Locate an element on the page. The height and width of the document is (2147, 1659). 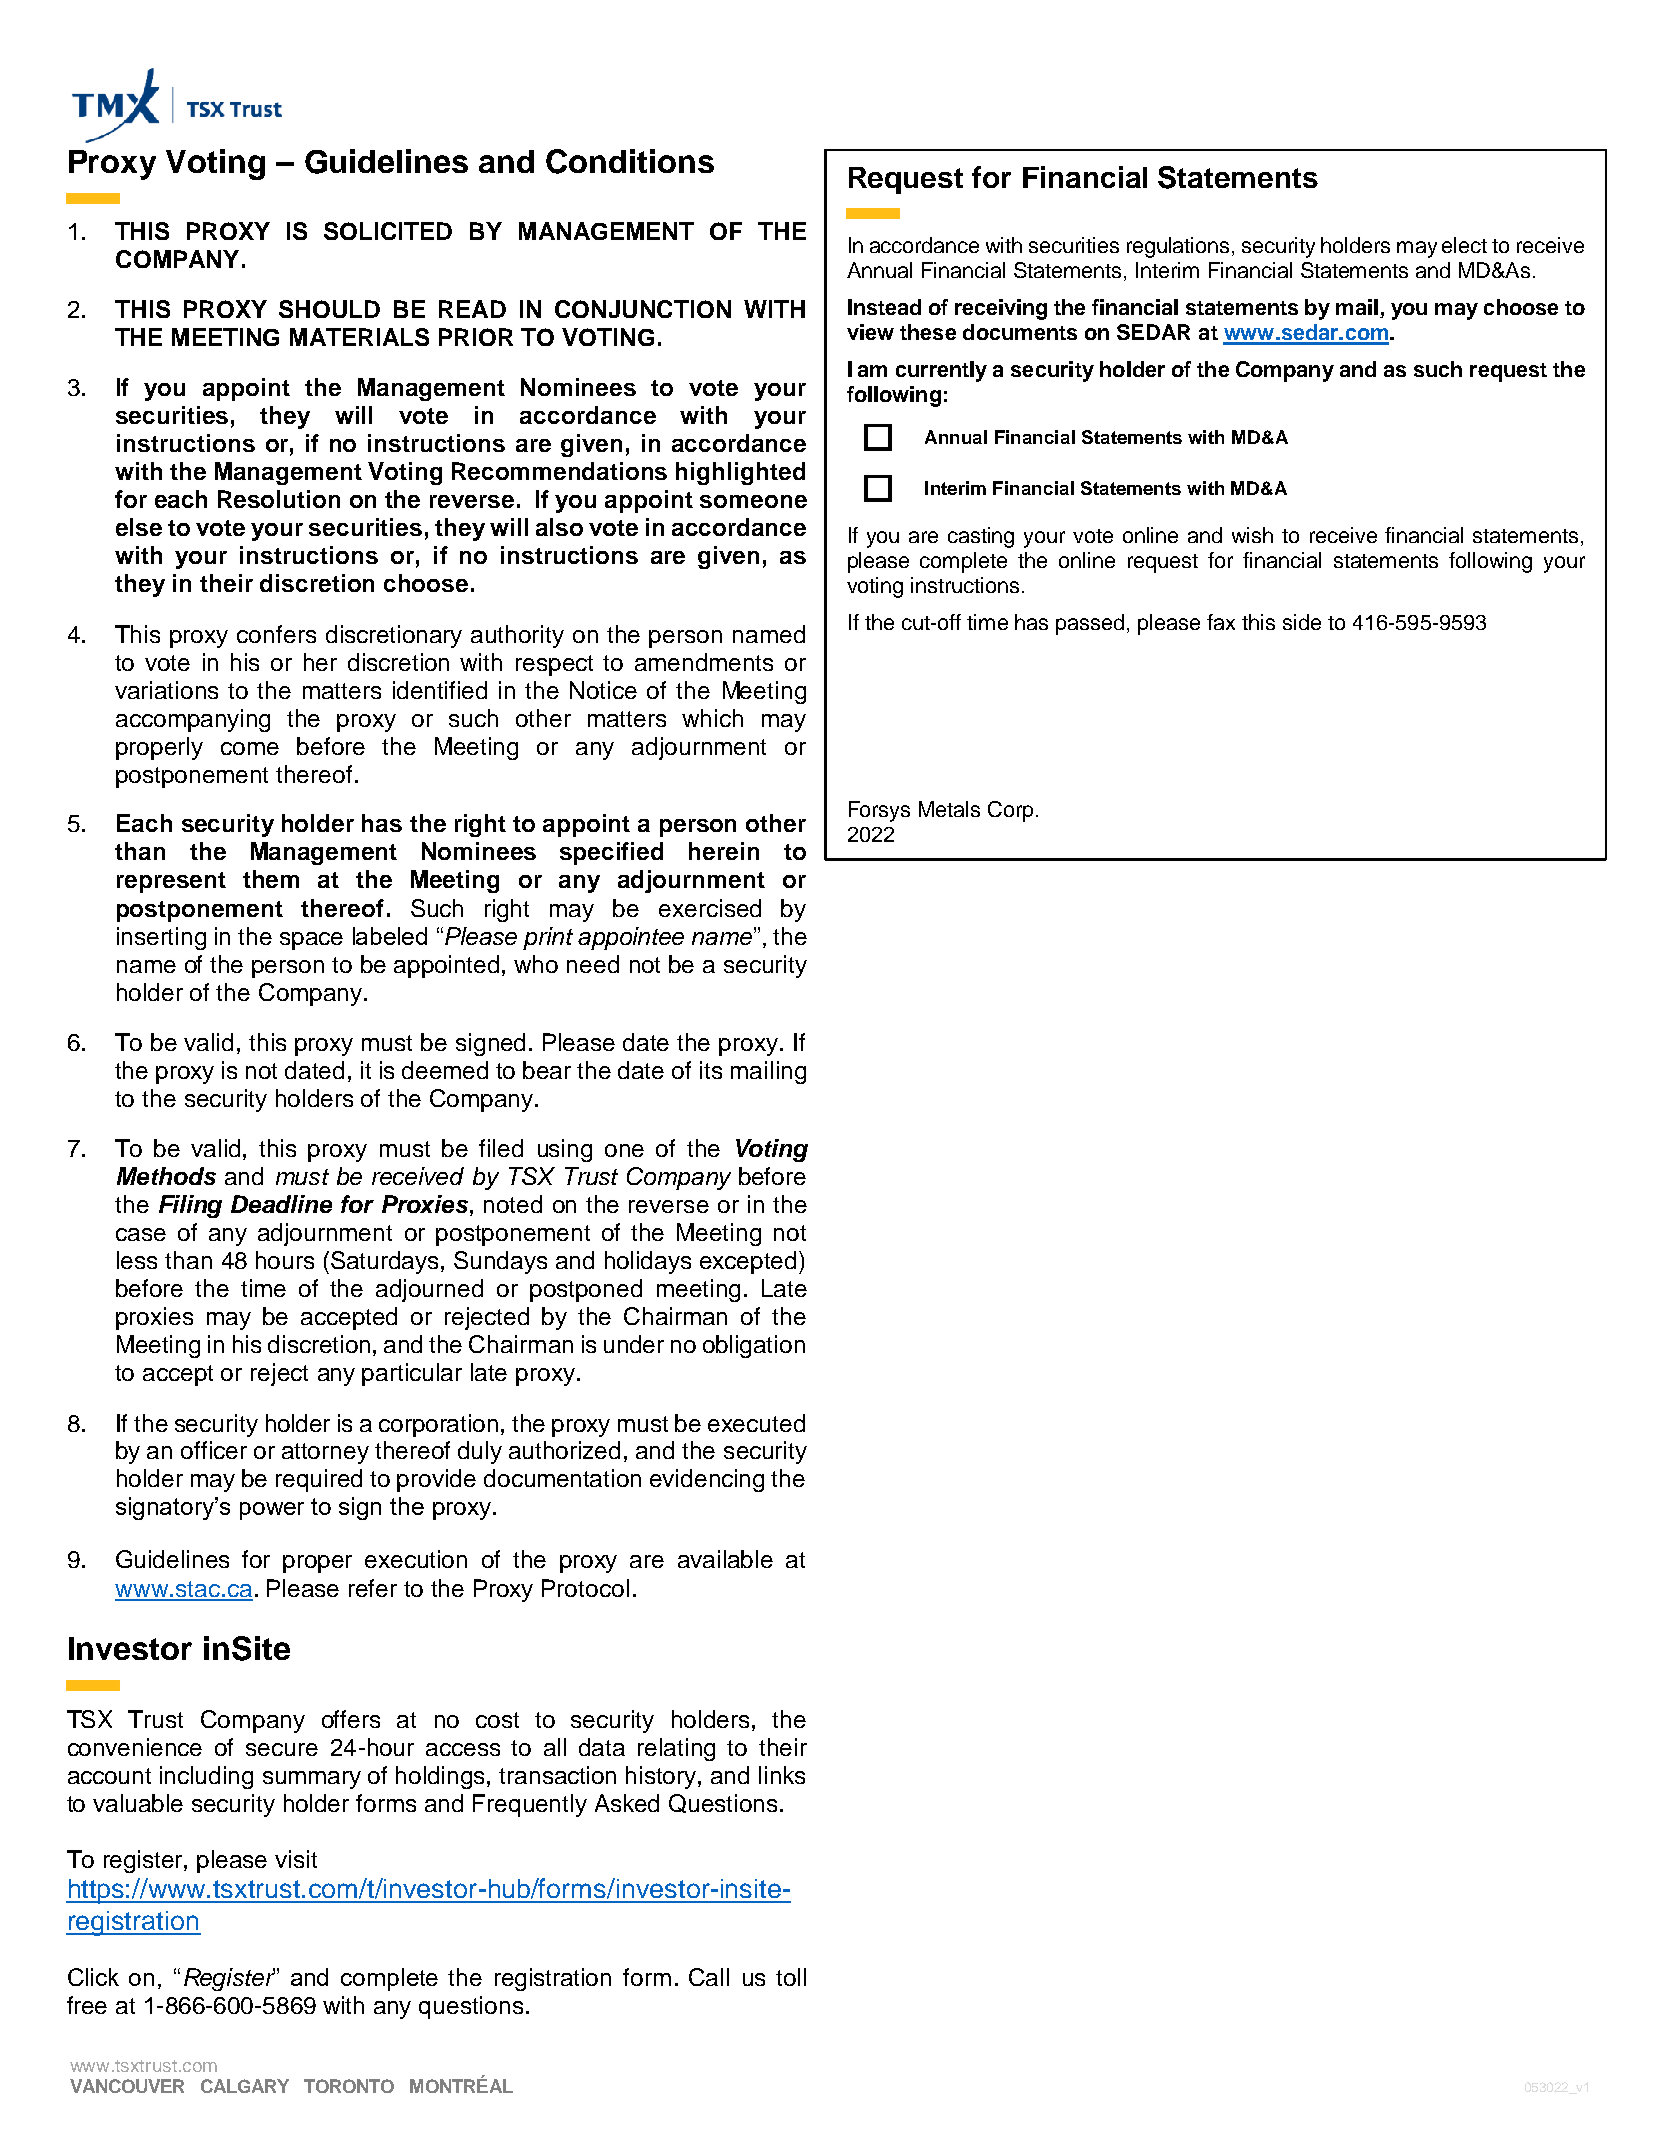
toll is located at coordinates (791, 1977).
